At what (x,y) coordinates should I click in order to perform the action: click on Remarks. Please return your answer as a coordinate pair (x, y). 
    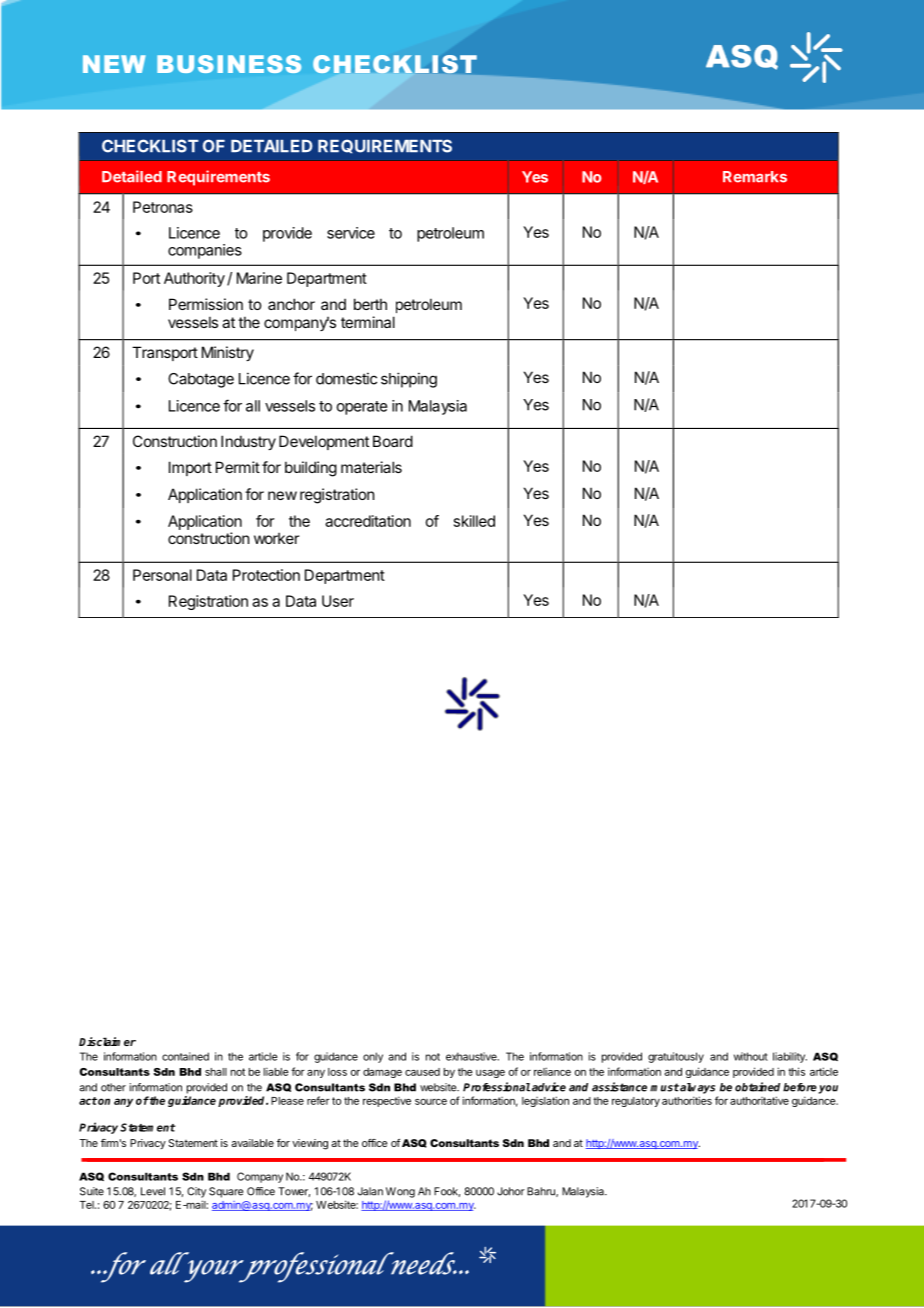
    Looking at the image, I should click on (755, 177).
